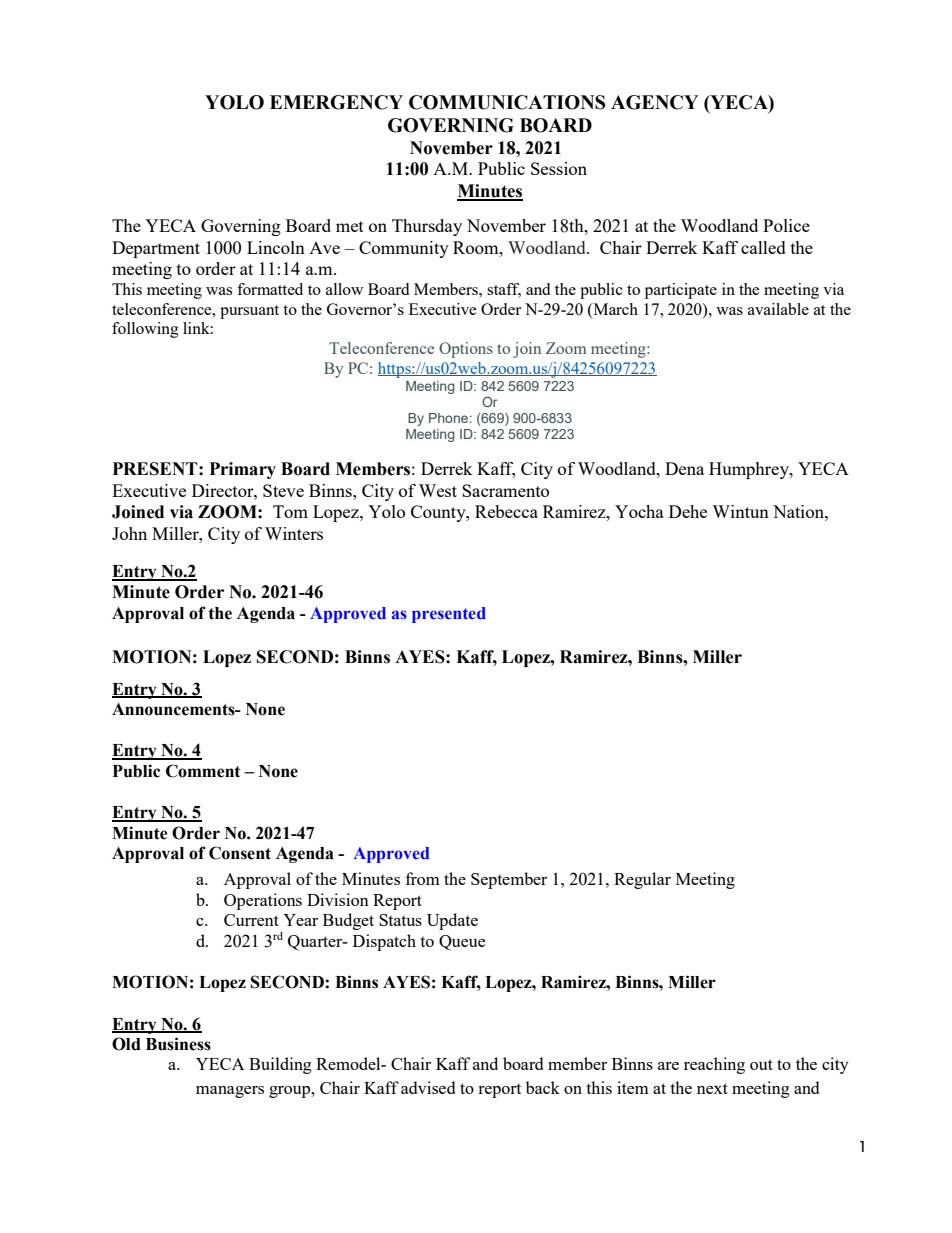 The height and width of the screenshot is (1233, 952). What do you see at coordinates (203, 771) in the screenshot?
I see `Comment` at bounding box center [203, 771].
